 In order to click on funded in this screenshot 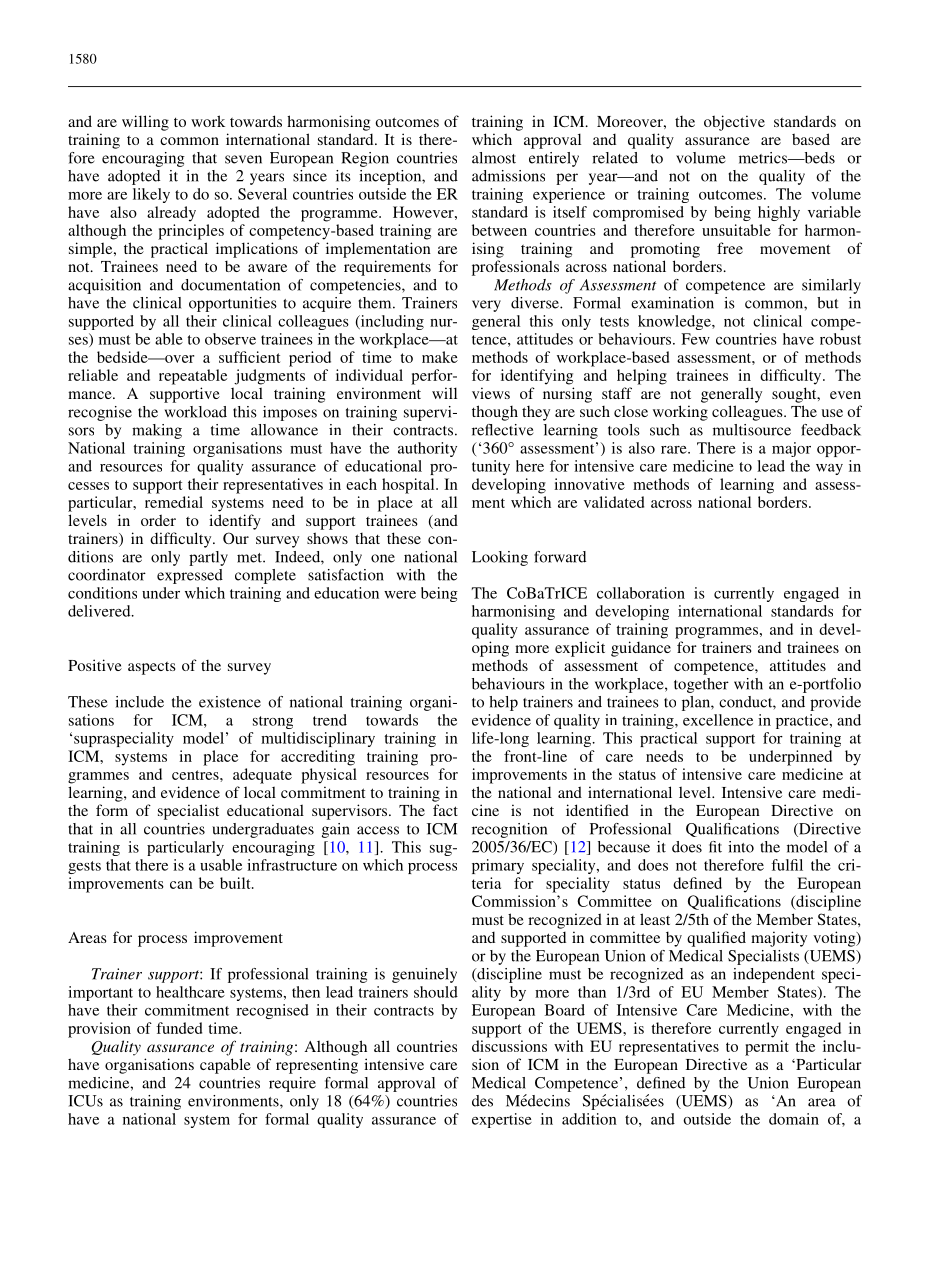, I will do `click(179, 1028)`.
